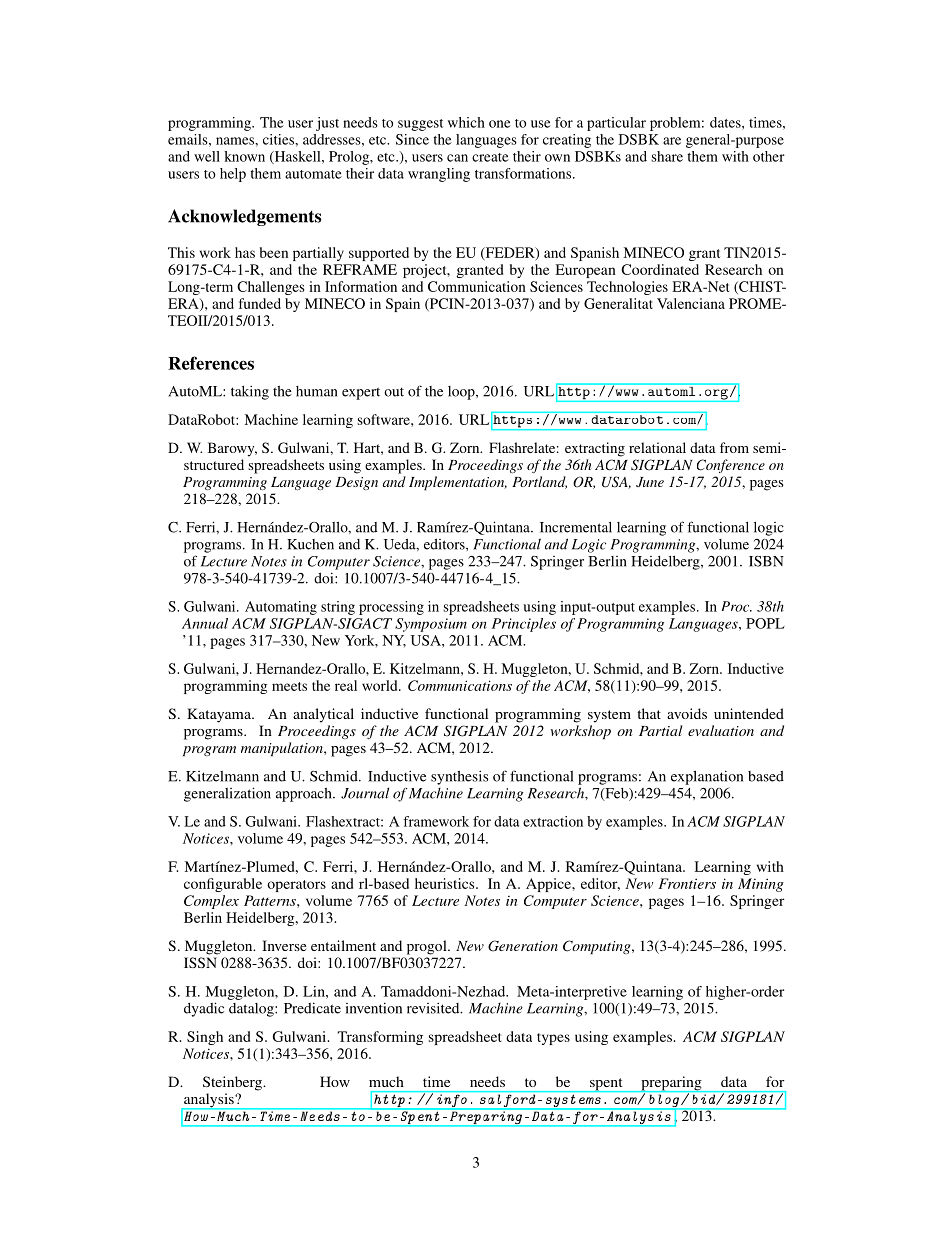 The height and width of the image is (1233, 952). Describe the element at coordinates (431, 625) in the image. I see `Symposium` at that location.
